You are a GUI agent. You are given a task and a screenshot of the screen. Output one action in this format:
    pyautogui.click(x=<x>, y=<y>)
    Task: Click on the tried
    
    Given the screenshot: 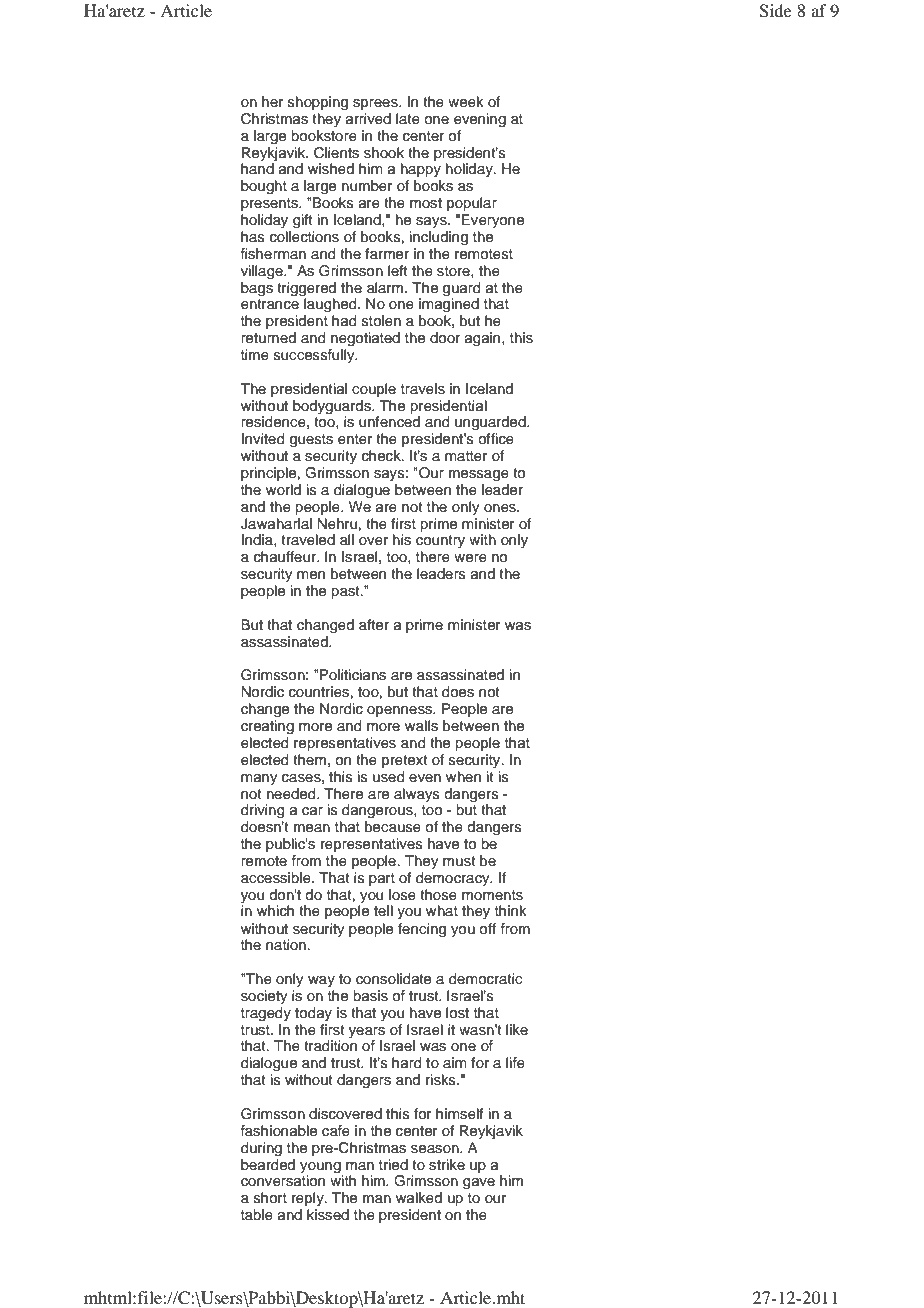 What is the action you would take?
    pyautogui.click(x=393, y=1165)
